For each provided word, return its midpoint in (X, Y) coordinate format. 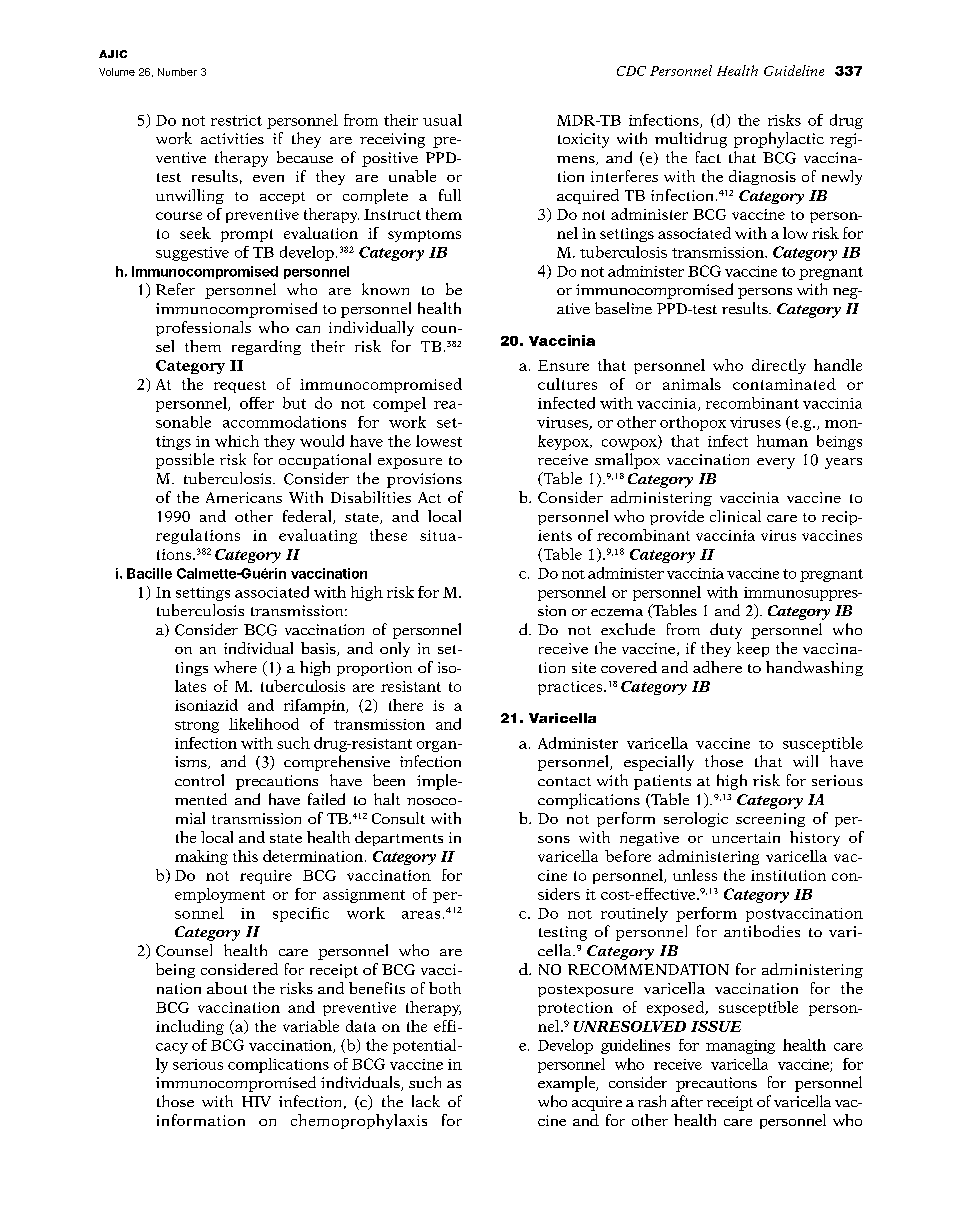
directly (779, 366)
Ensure (563, 365)
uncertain (746, 837)
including (190, 1027)
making (201, 857)
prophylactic (779, 140)
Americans (244, 497)
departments (399, 838)
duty (726, 631)
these (388, 535)
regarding (266, 347)
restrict (236, 120)
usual (442, 120)
